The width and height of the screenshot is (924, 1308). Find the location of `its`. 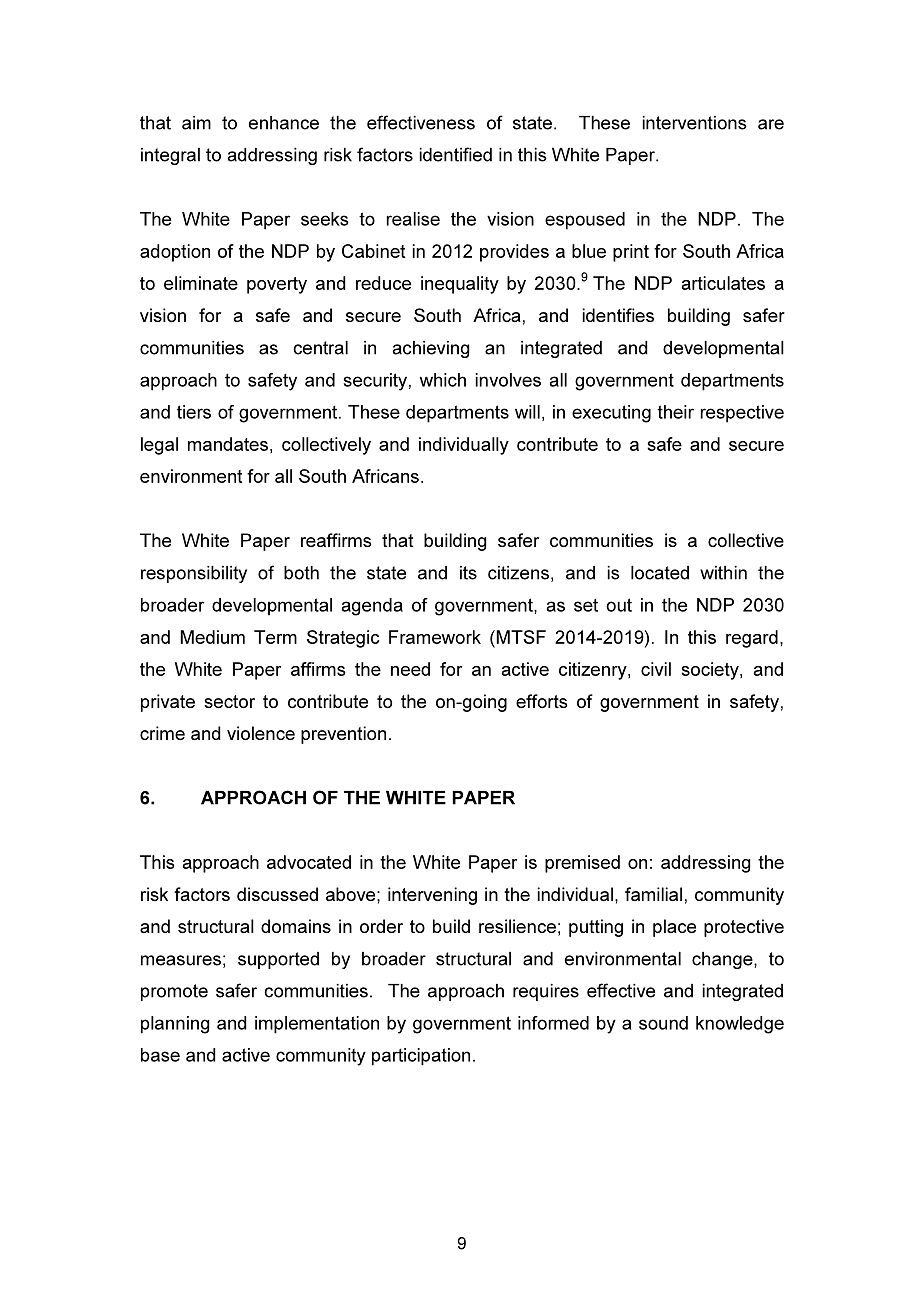

its is located at coordinates (468, 573).
